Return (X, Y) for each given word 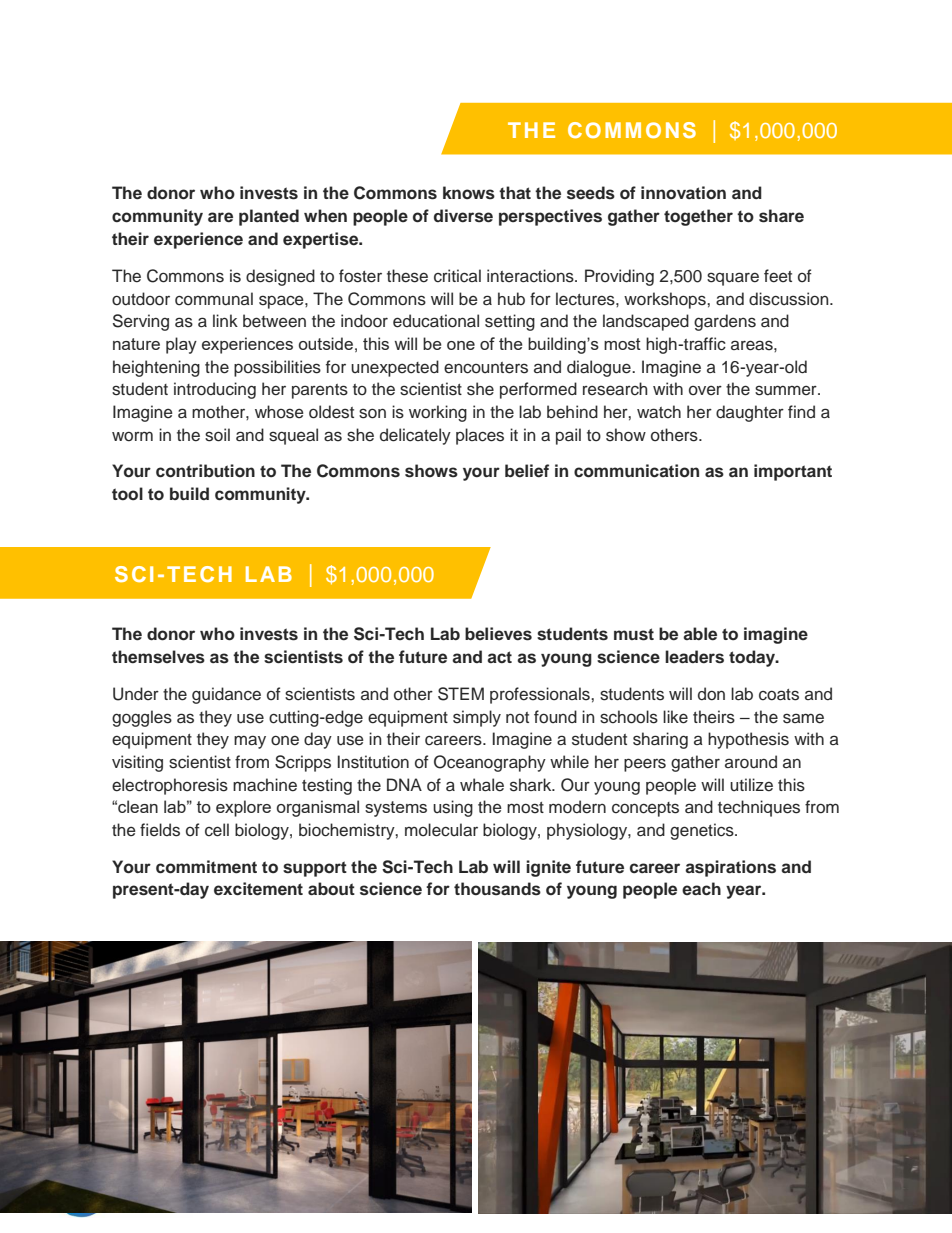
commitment (206, 867)
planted (269, 217)
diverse (463, 216)
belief (527, 471)
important (793, 472)
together (698, 217)
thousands (497, 889)
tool (127, 494)
